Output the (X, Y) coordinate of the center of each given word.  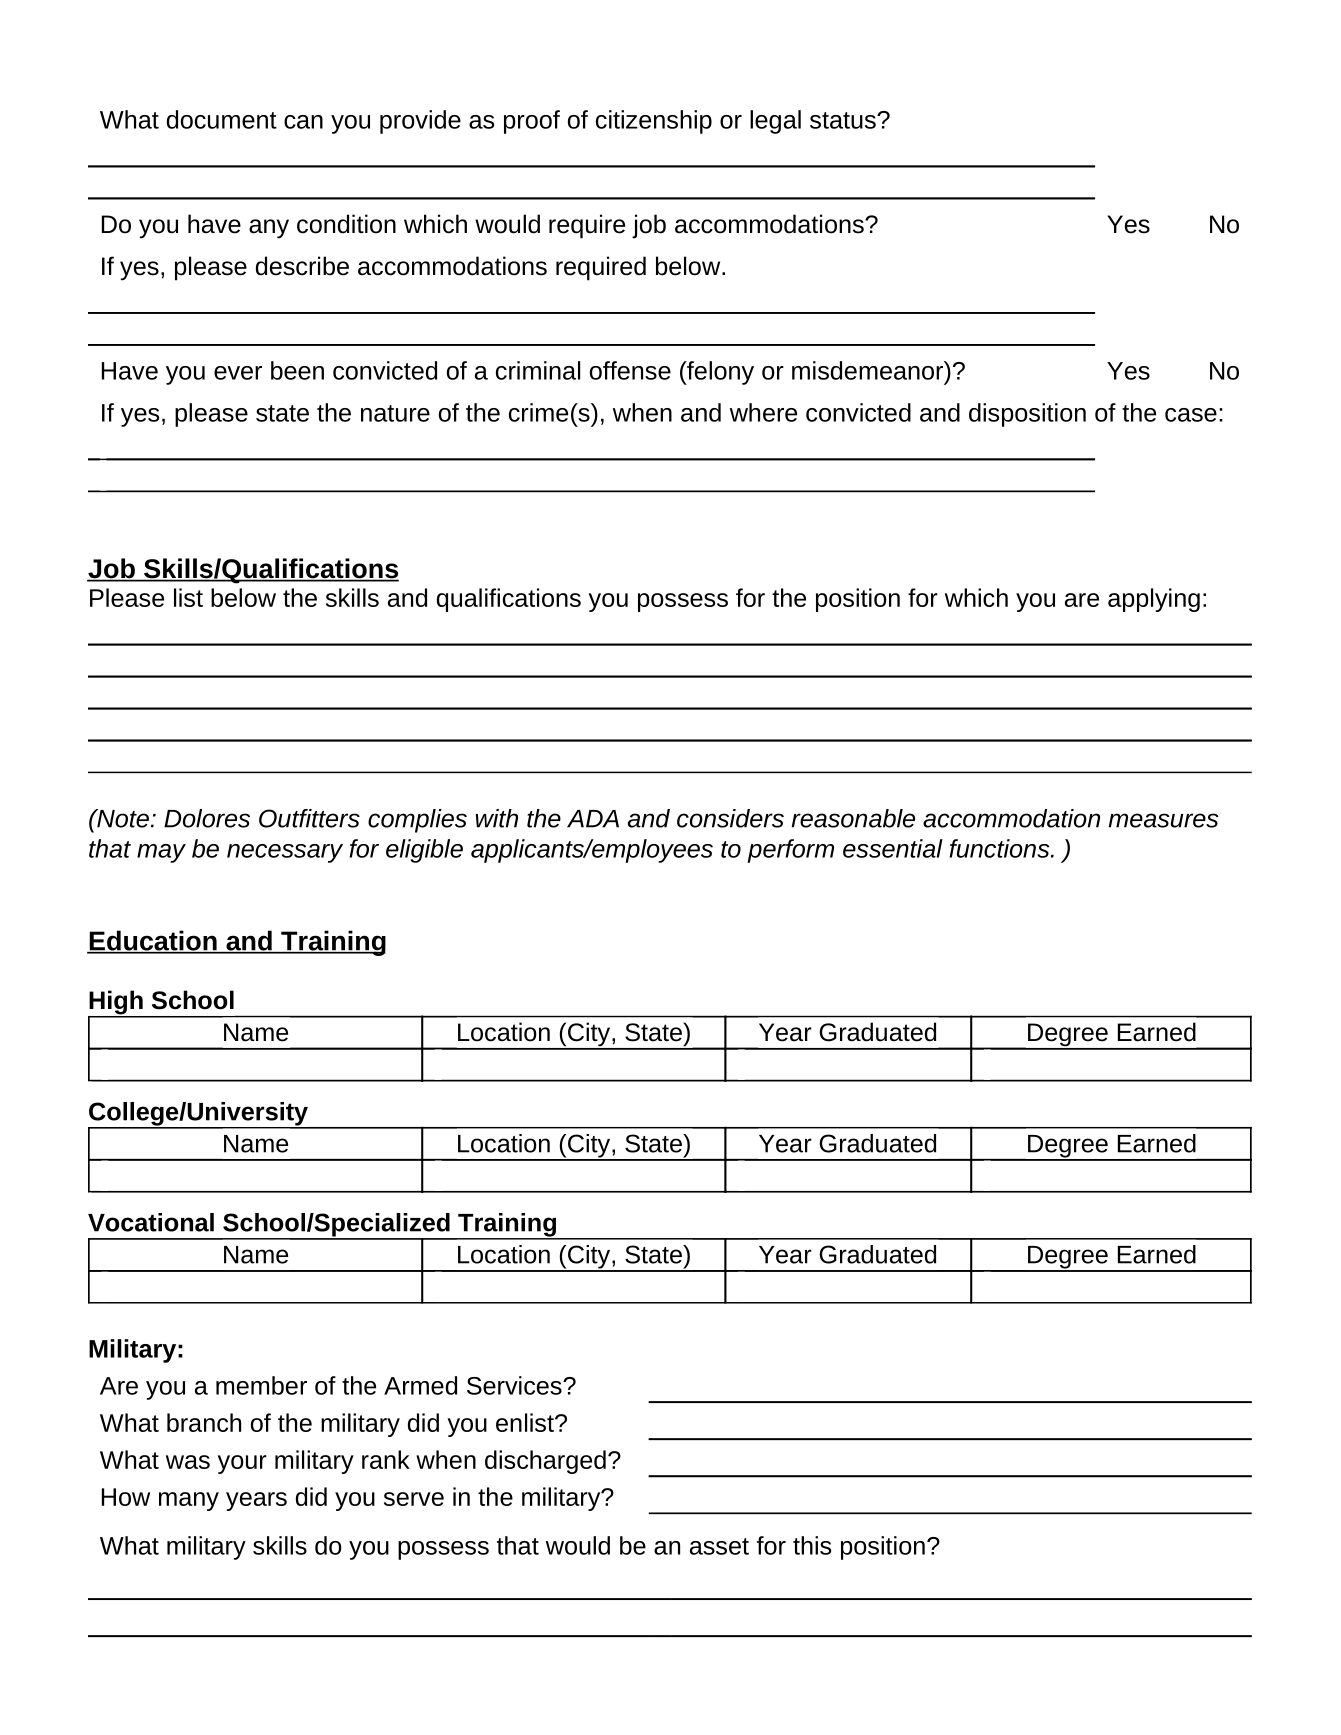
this (812, 1545)
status (844, 120)
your (242, 1464)
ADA (593, 819)
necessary (285, 853)
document (222, 119)
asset (719, 1546)
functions (1000, 848)
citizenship (654, 122)
